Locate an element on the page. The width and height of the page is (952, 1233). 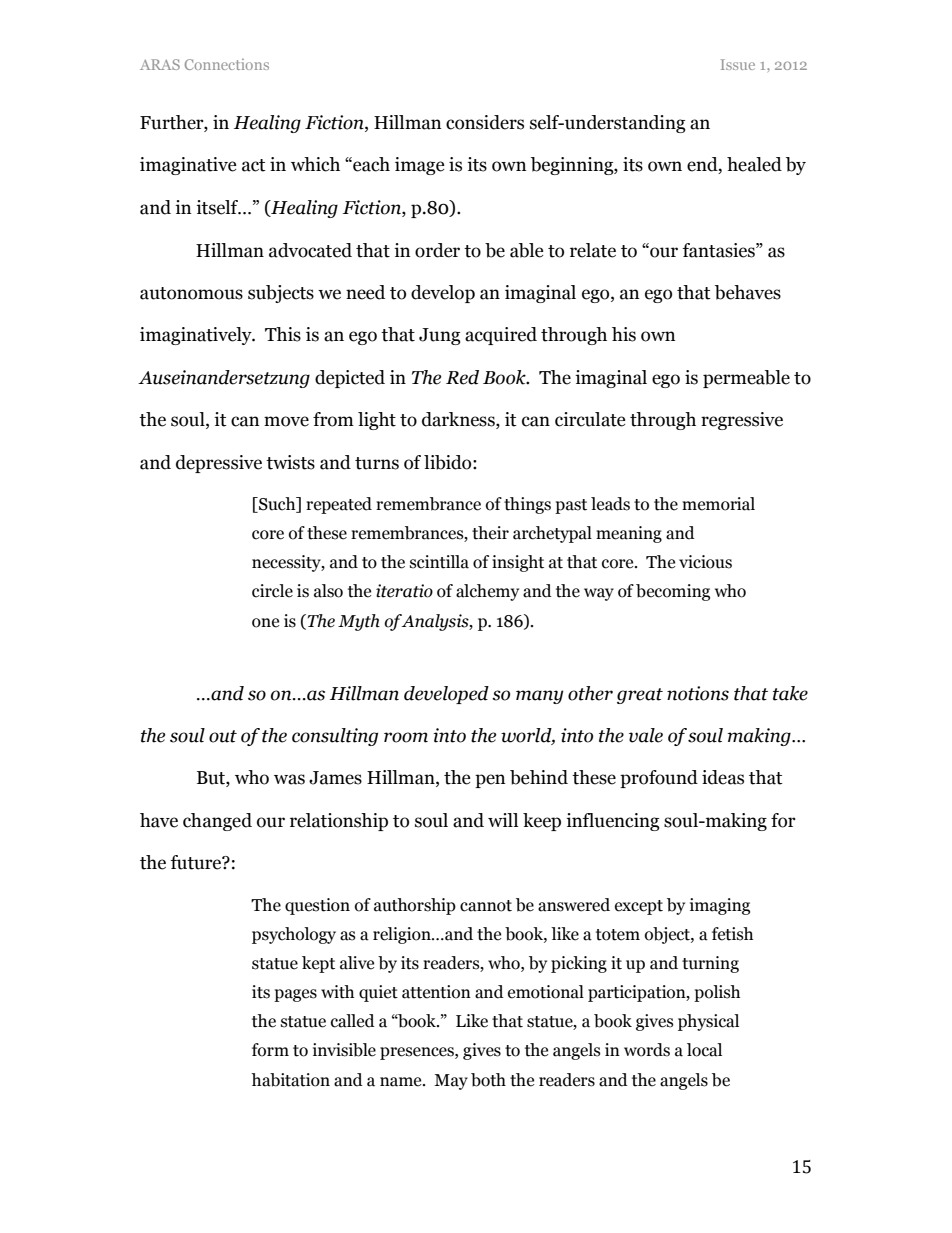
circle is located at coordinates (272, 591).
